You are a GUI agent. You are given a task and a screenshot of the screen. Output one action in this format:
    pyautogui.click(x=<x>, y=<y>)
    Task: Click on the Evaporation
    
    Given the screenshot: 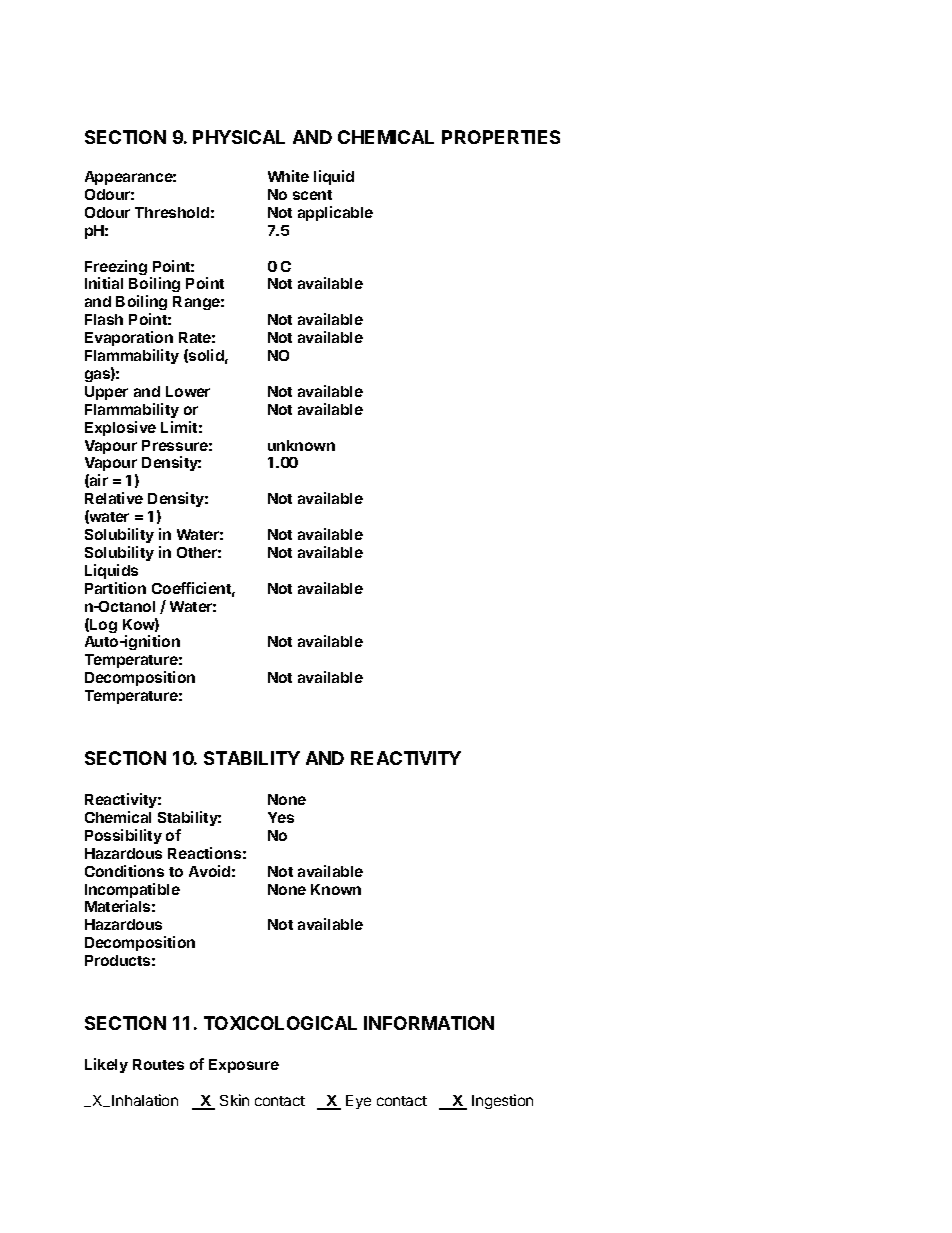 What is the action you would take?
    pyautogui.click(x=129, y=338)
